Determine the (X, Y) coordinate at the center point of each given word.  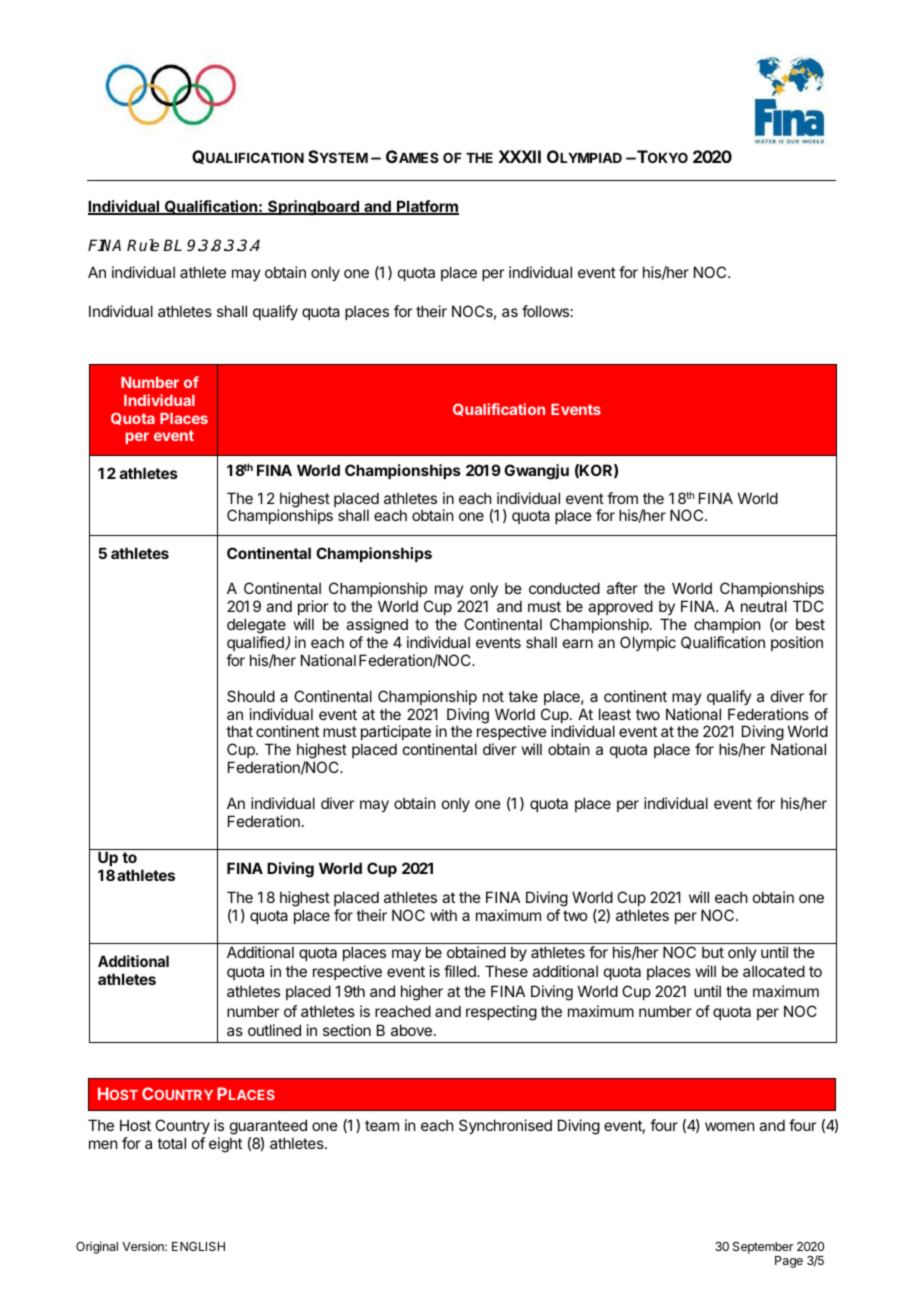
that (239, 731)
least (615, 714)
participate (396, 734)
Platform (427, 207)
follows (545, 311)
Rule (143, 245)
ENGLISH (198, 1246)
